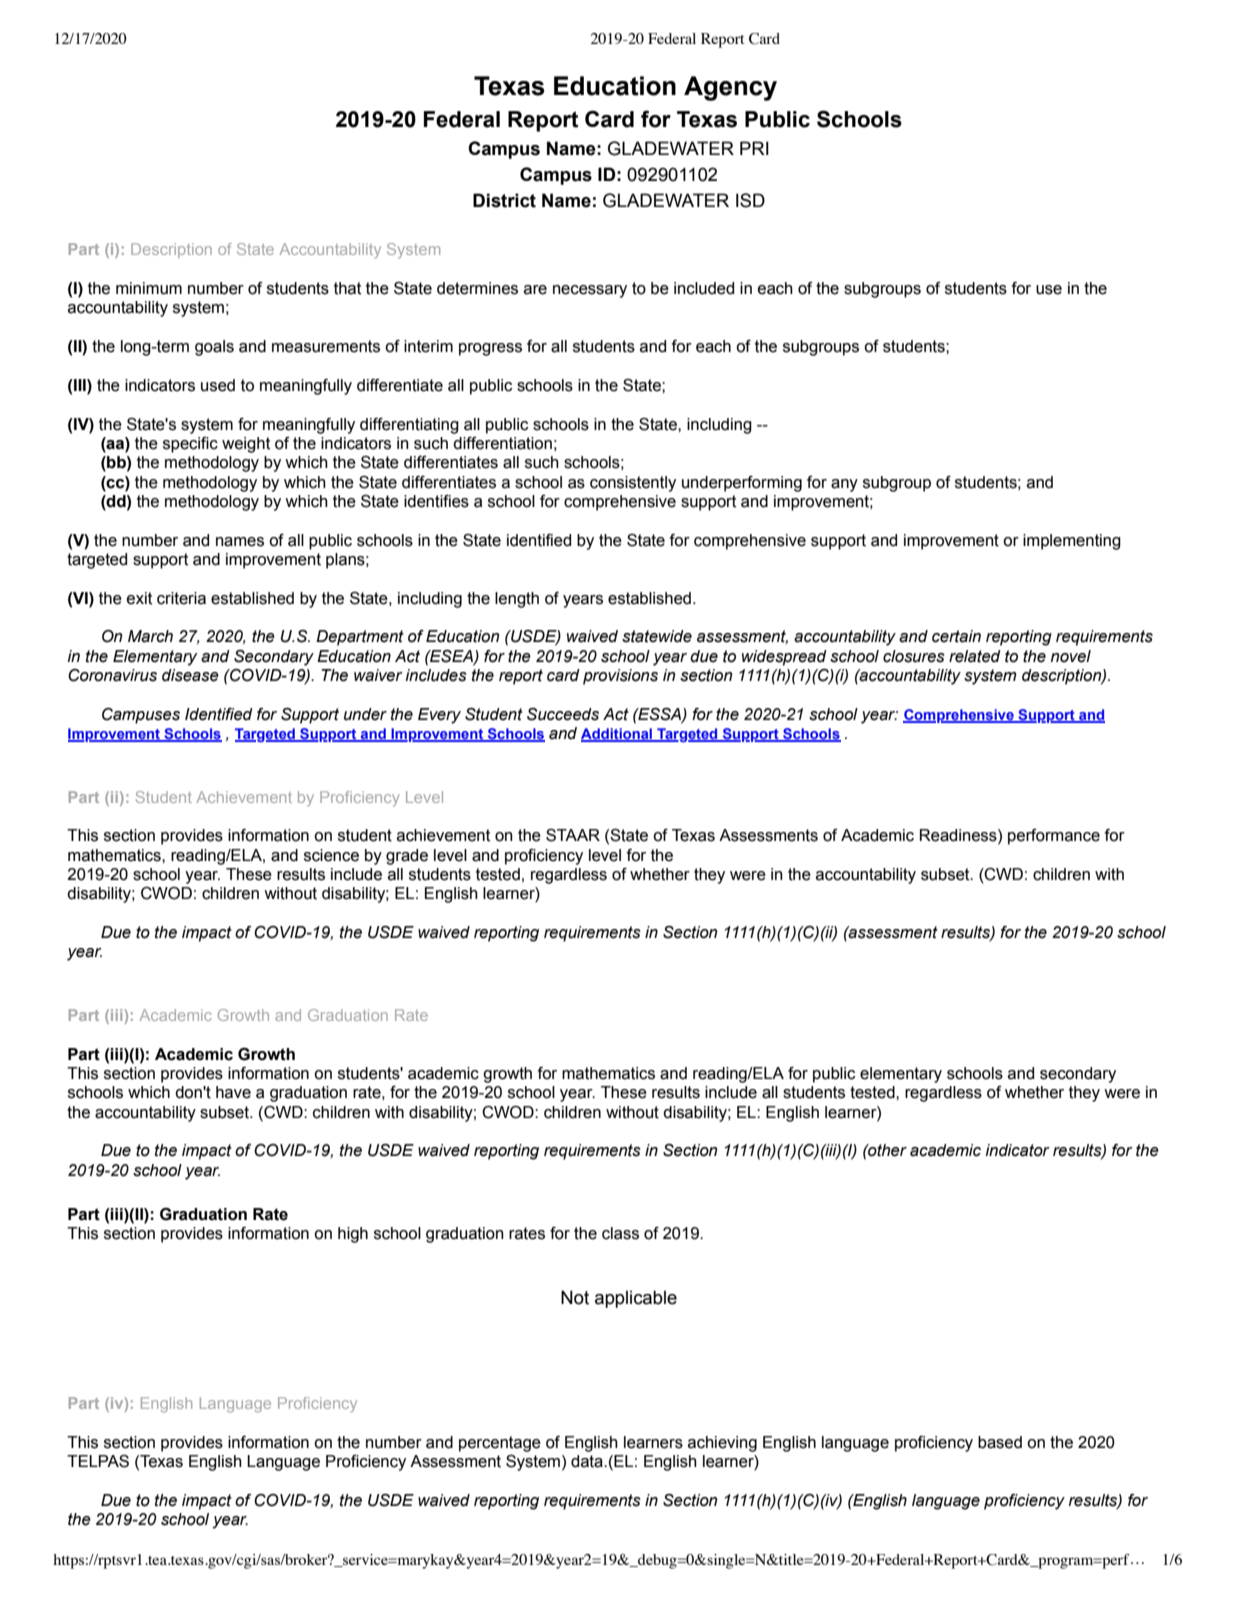 The height and width of the document is (1599, 1236). What do you see at coordinates (181, 598) in the document?
I see `criteria` at bounding box center [181, 598].
